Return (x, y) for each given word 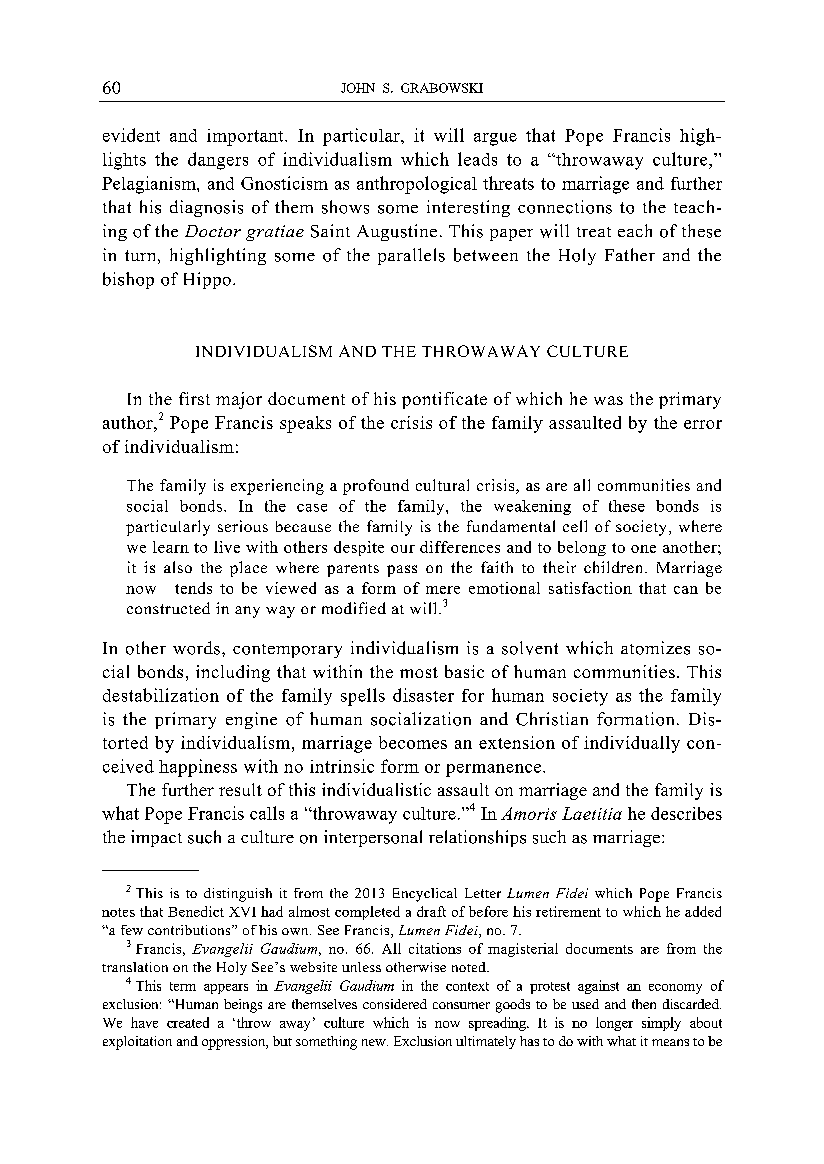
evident (131, 135)
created (188, 1022)
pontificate (444, 400)
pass (402, 571)
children (615, 567)
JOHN (358, 88)
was (608, 400)
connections (565, 207)
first (194, 398)
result (240, 789)
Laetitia (592, 813)
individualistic (376, 789)
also (178, 567)
